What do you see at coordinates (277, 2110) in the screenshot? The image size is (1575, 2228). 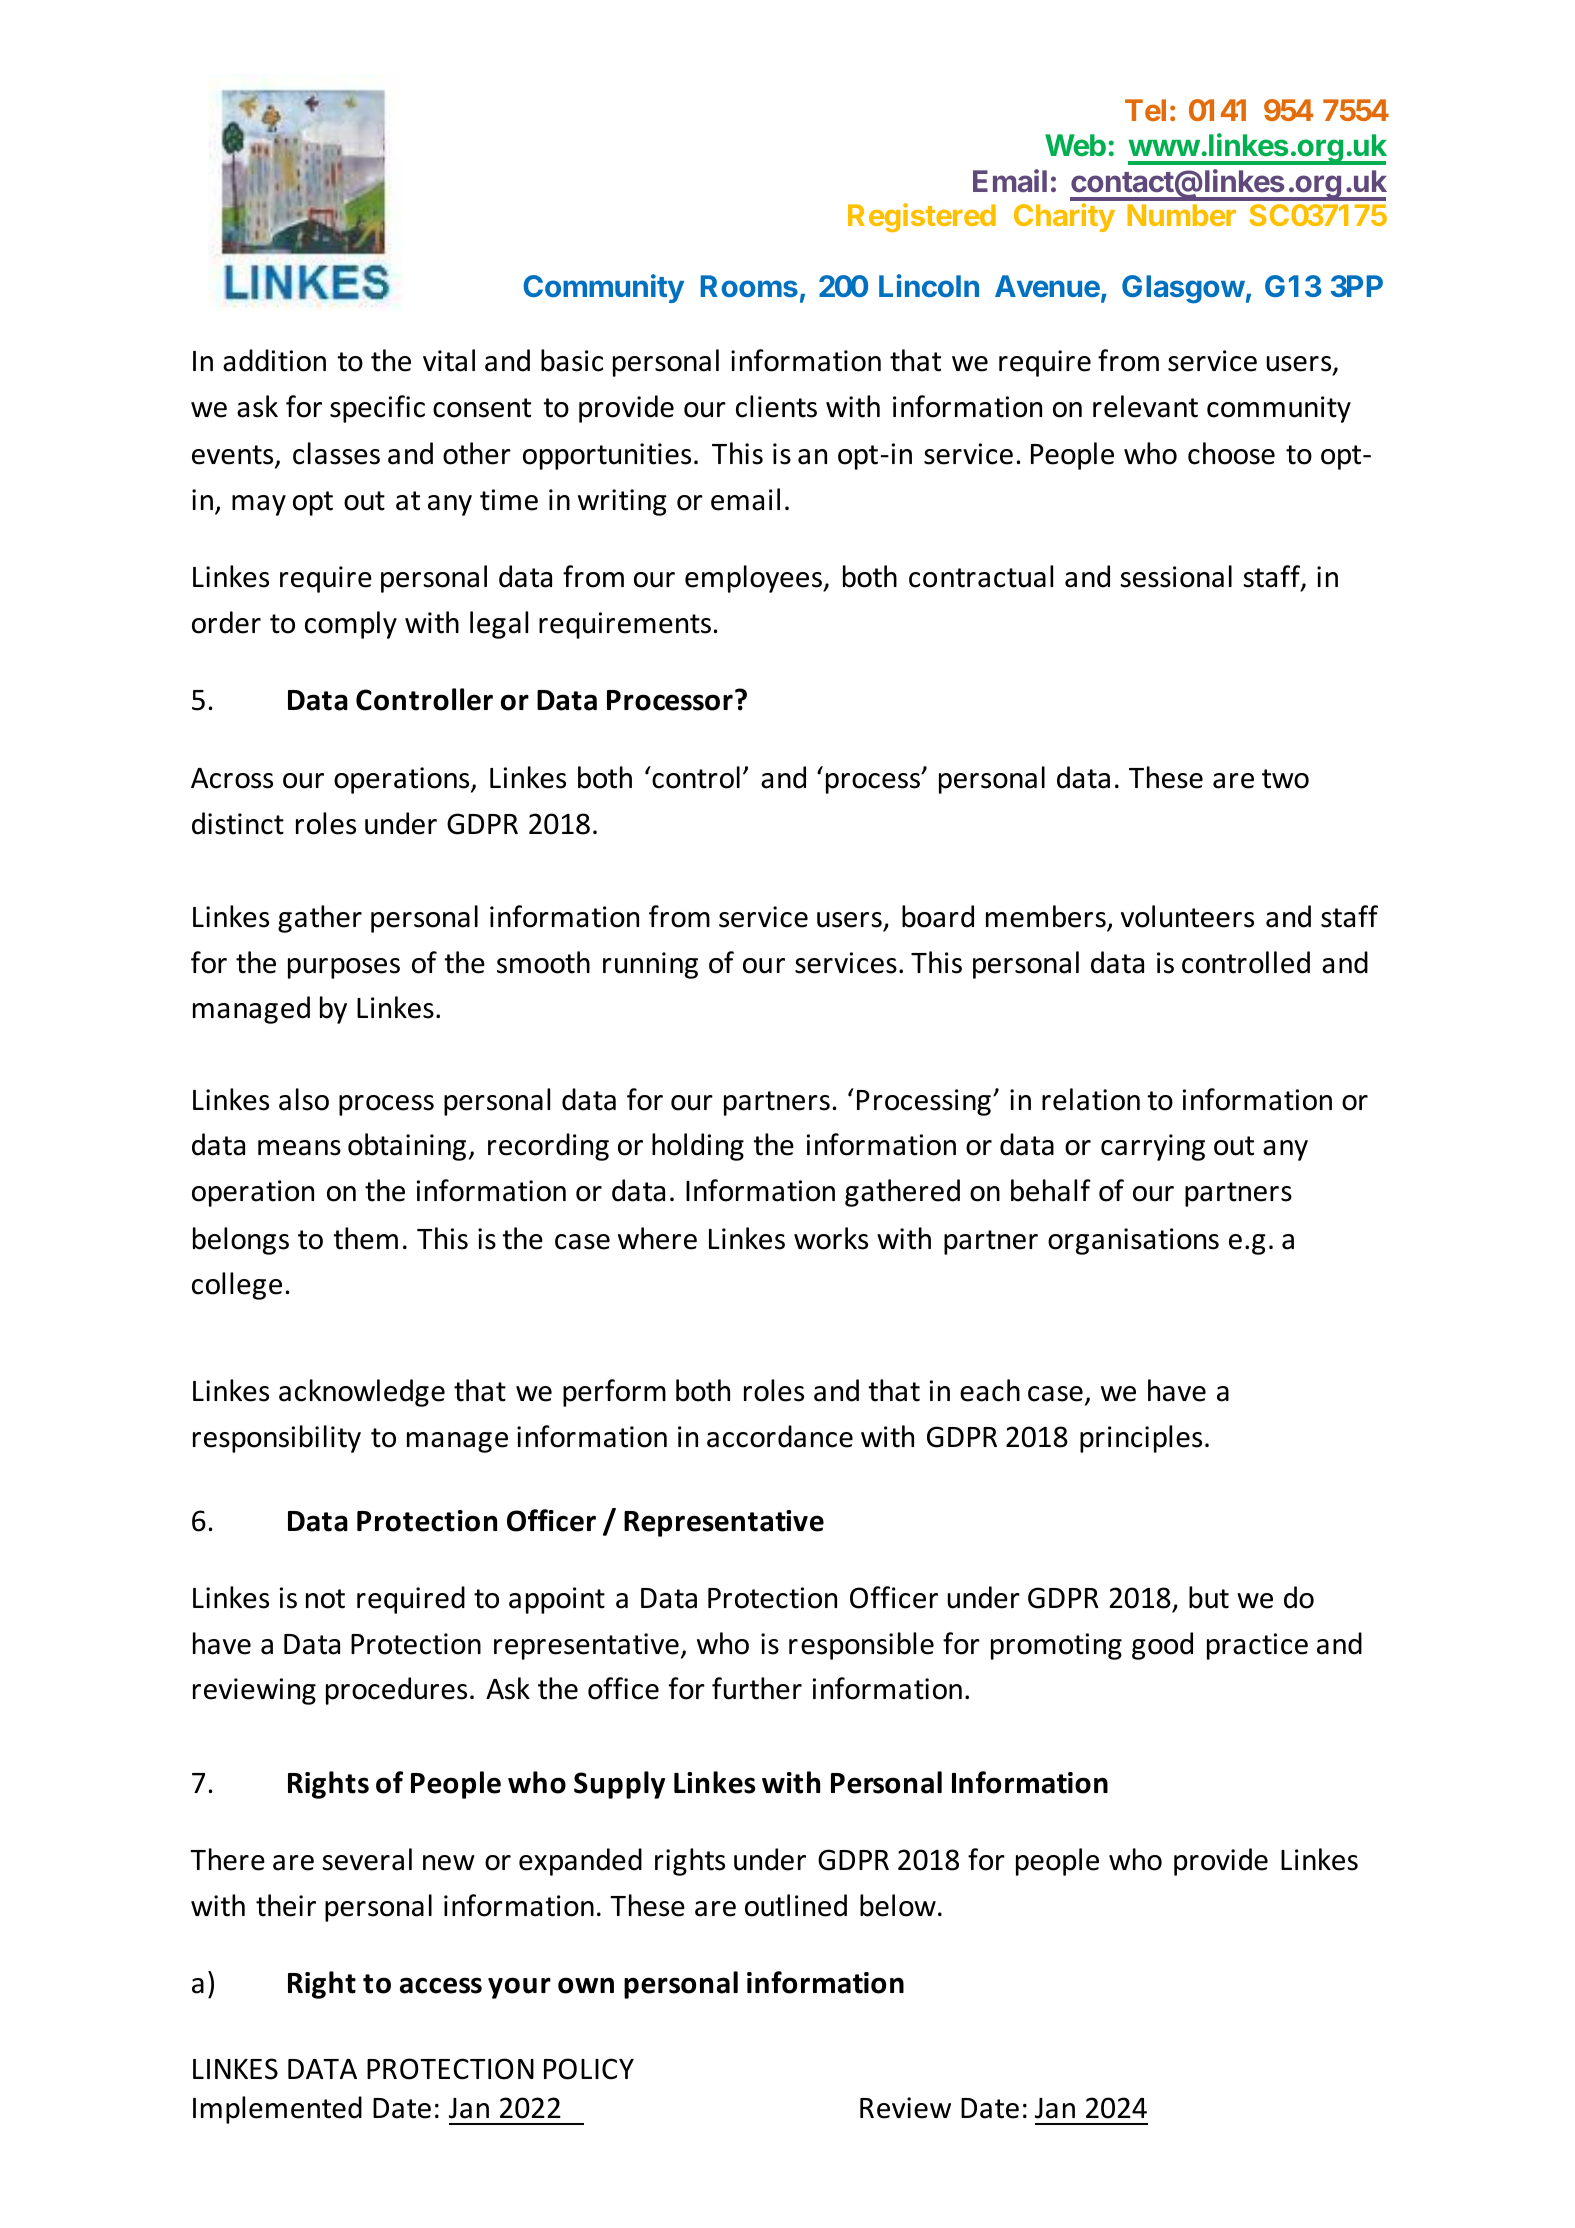 I see `Implemented` at bounding box center [277, 2110].
